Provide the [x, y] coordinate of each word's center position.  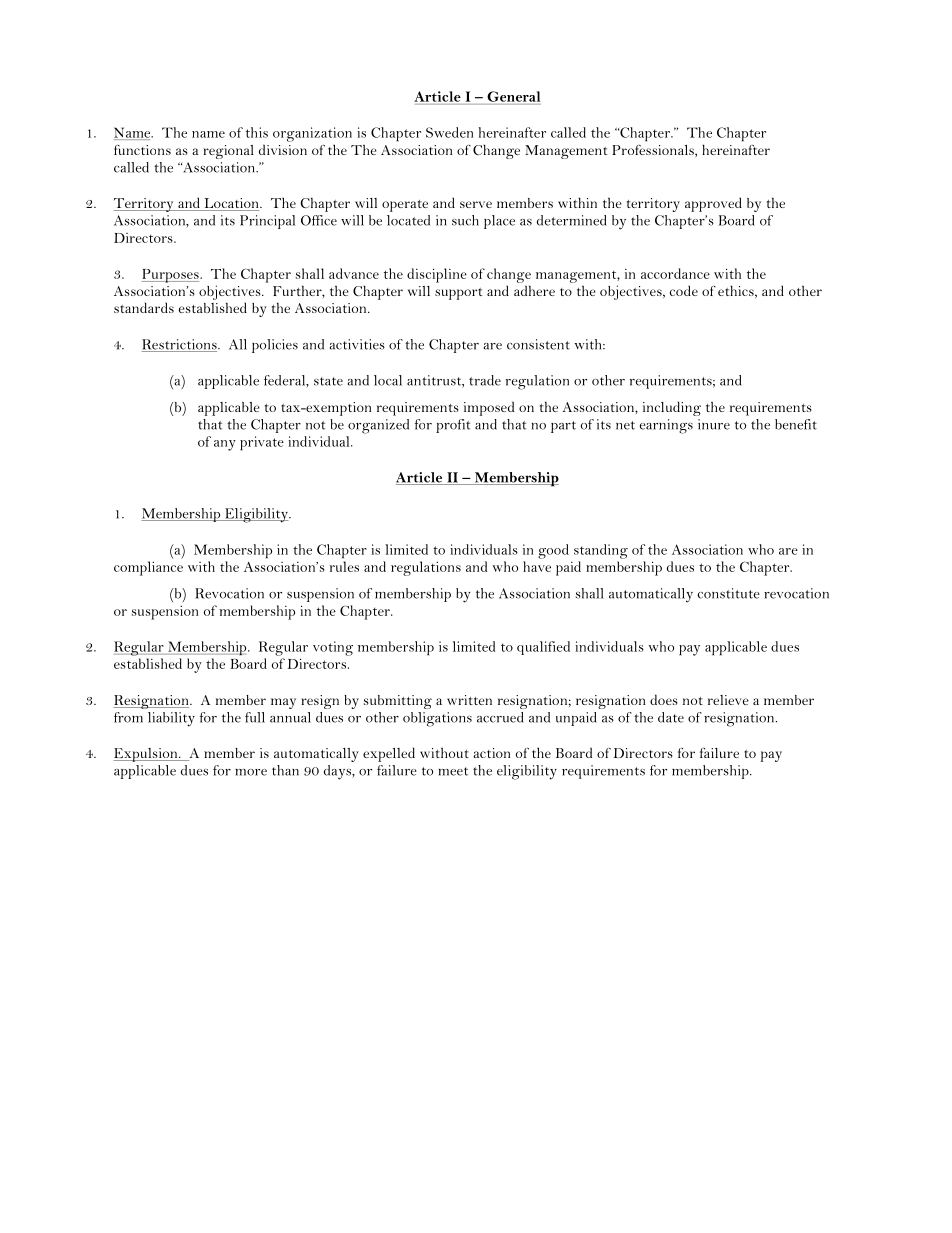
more [251, 772]
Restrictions [180, 345]
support [459, 294]
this [257, 132]
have [537, 566]
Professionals [654, 150]
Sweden [449, 132]
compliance [148, 568]
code [684, 290]
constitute [728, 593]
